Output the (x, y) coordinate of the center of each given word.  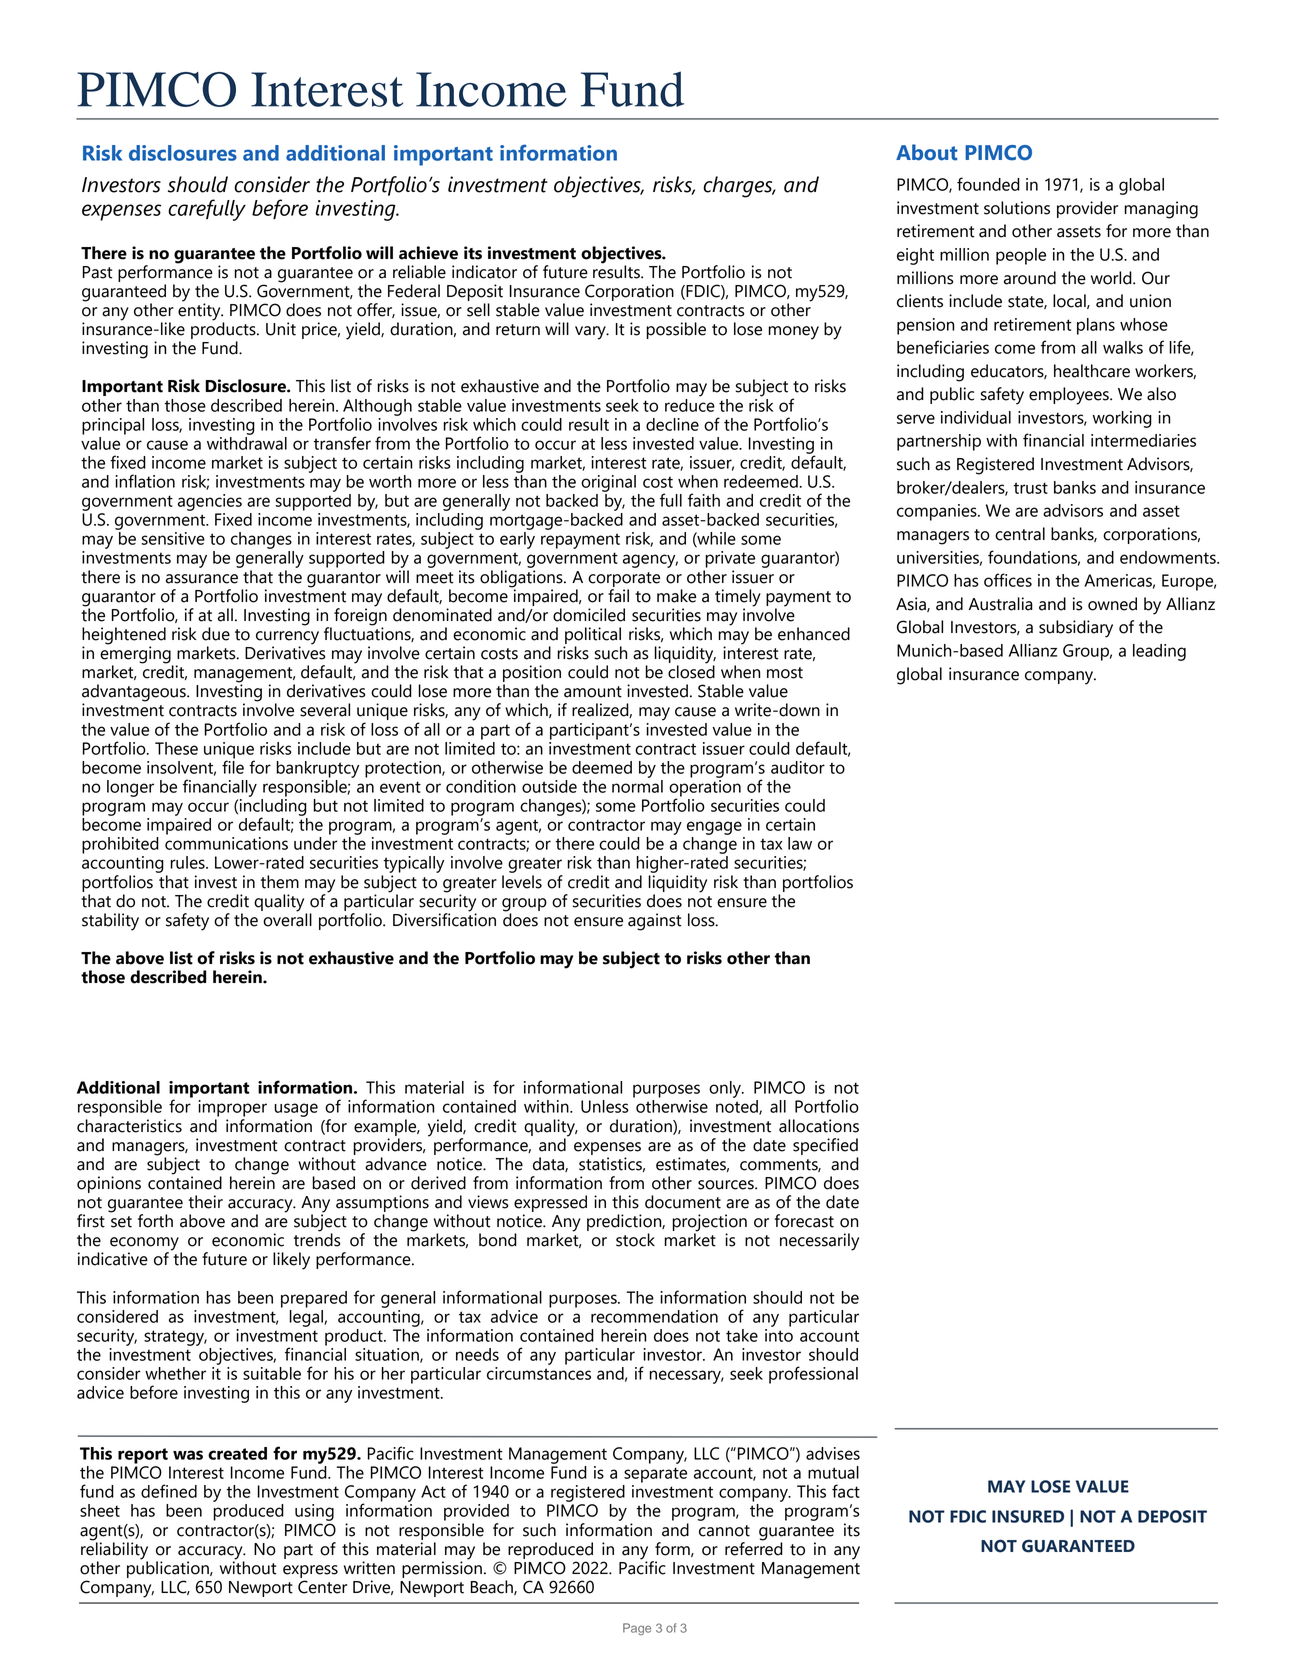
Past (98, 272)
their (205, 1202)
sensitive (173, 538)
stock (635, 1240)
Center (322, 1587)
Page (637, 1629)
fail (618, 596)
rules (188, 862)
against (655, 922)
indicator (484, 272)
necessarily (819, 1242)
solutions (1017, 208)
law (800, 843)
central (1020, 534)
